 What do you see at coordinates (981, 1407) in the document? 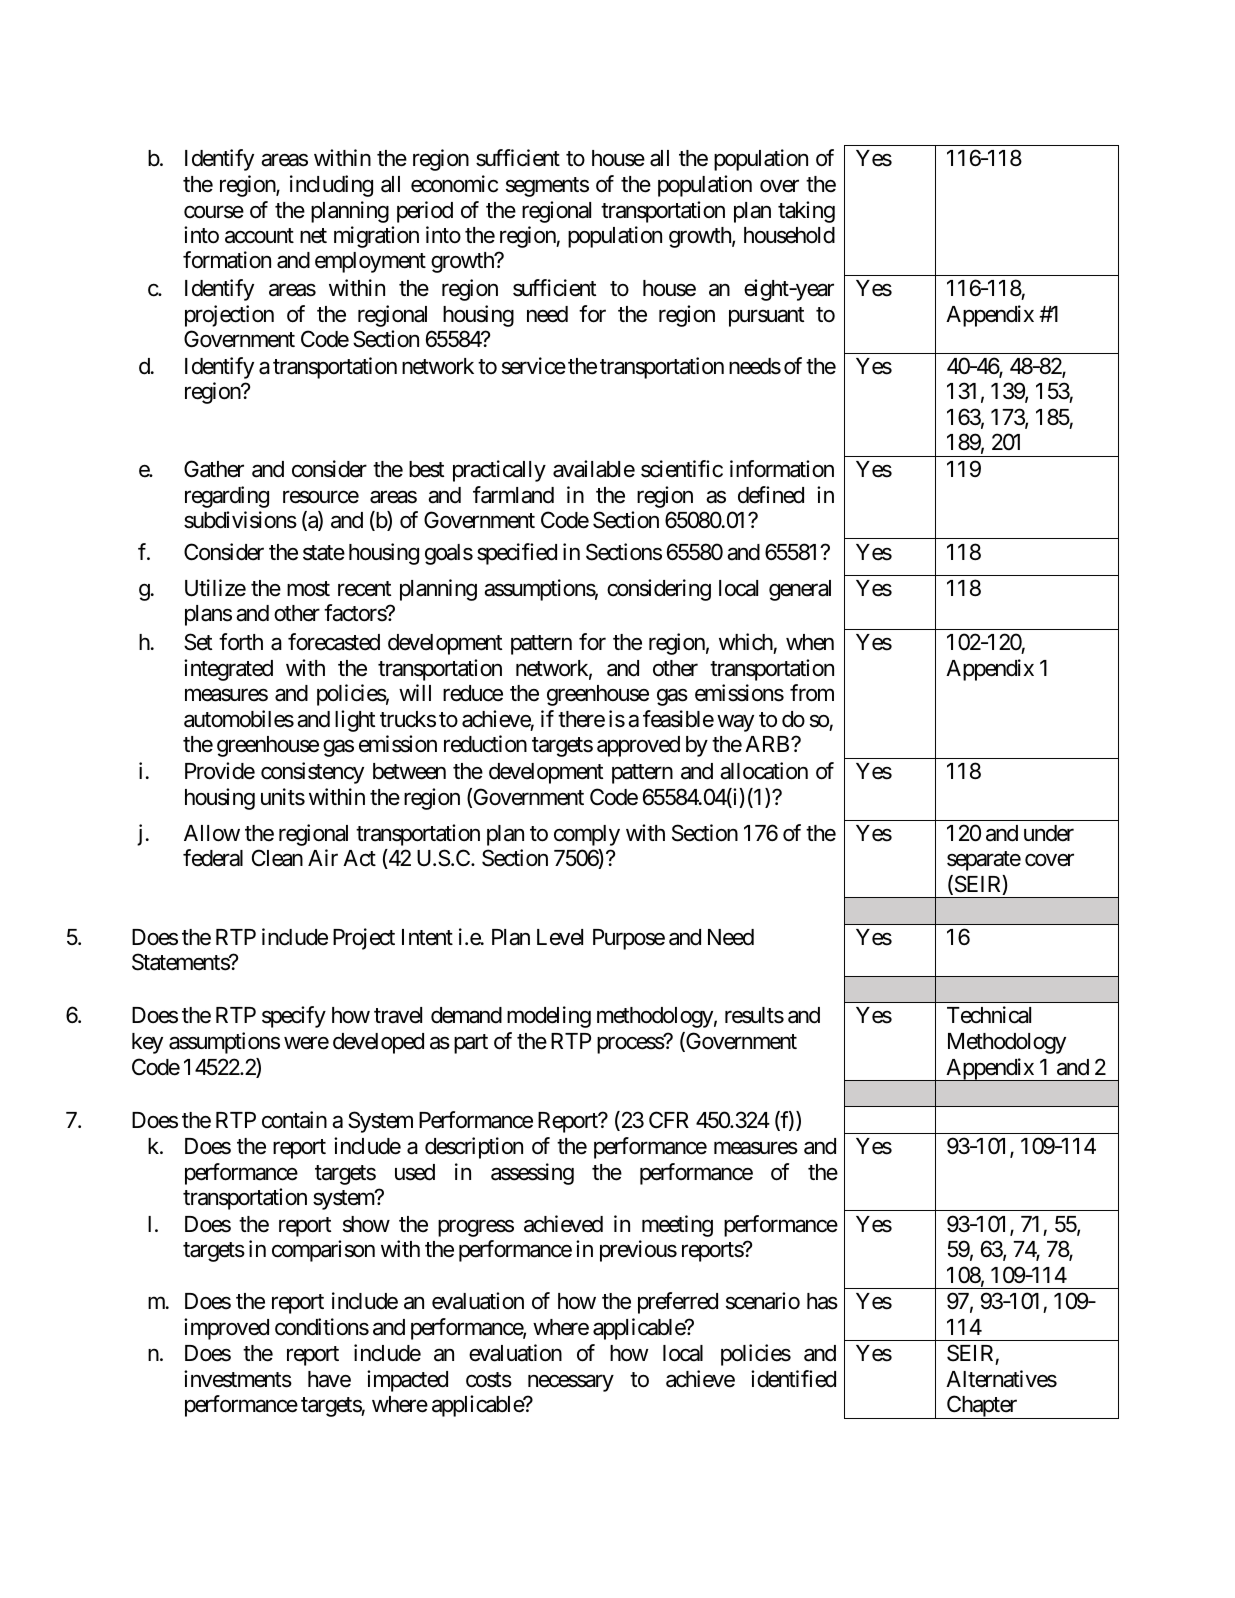
I see `Chapter` at bounding box center [981, 1407].
